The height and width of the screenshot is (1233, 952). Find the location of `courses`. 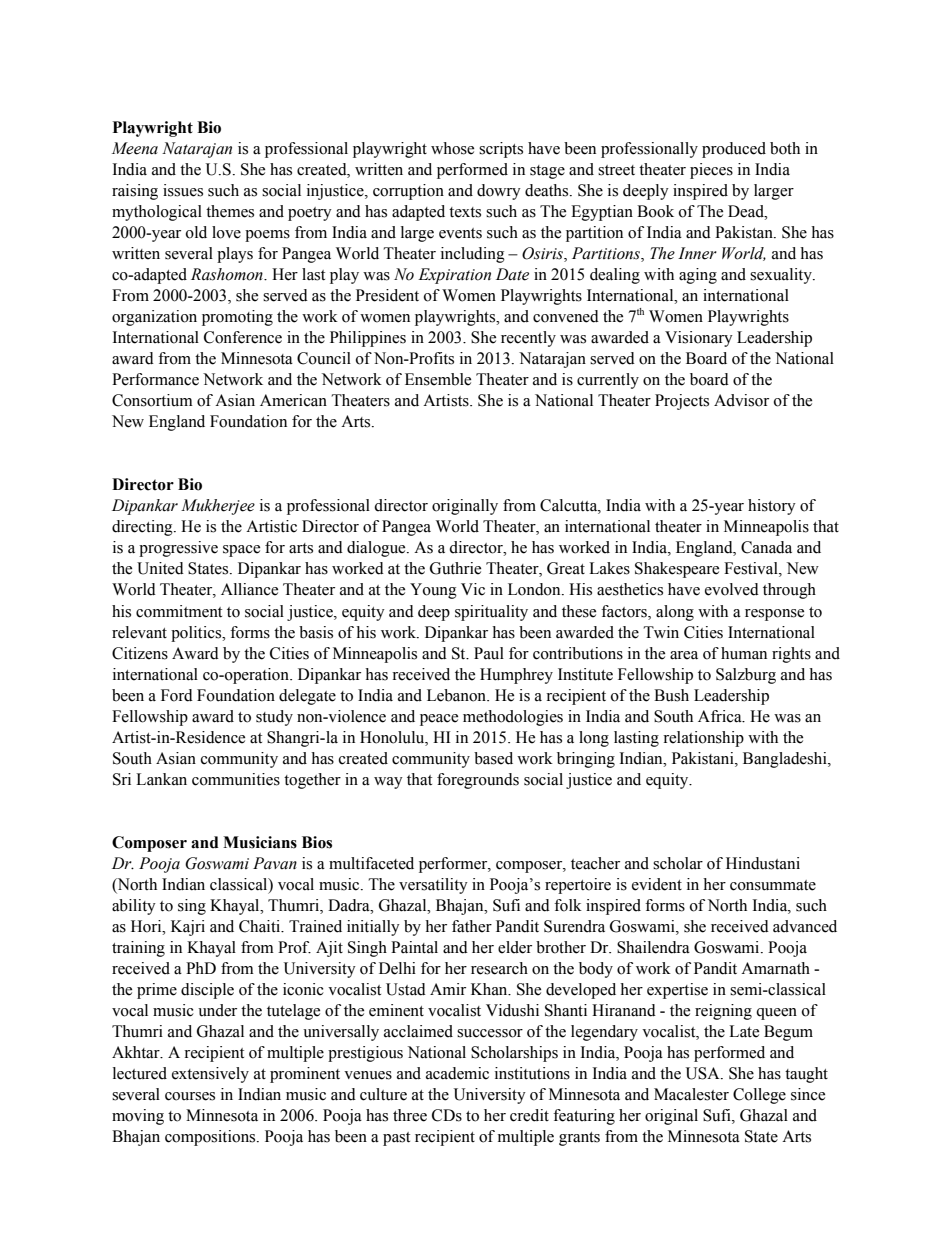

courses is located at coordinates (190, 1096).
